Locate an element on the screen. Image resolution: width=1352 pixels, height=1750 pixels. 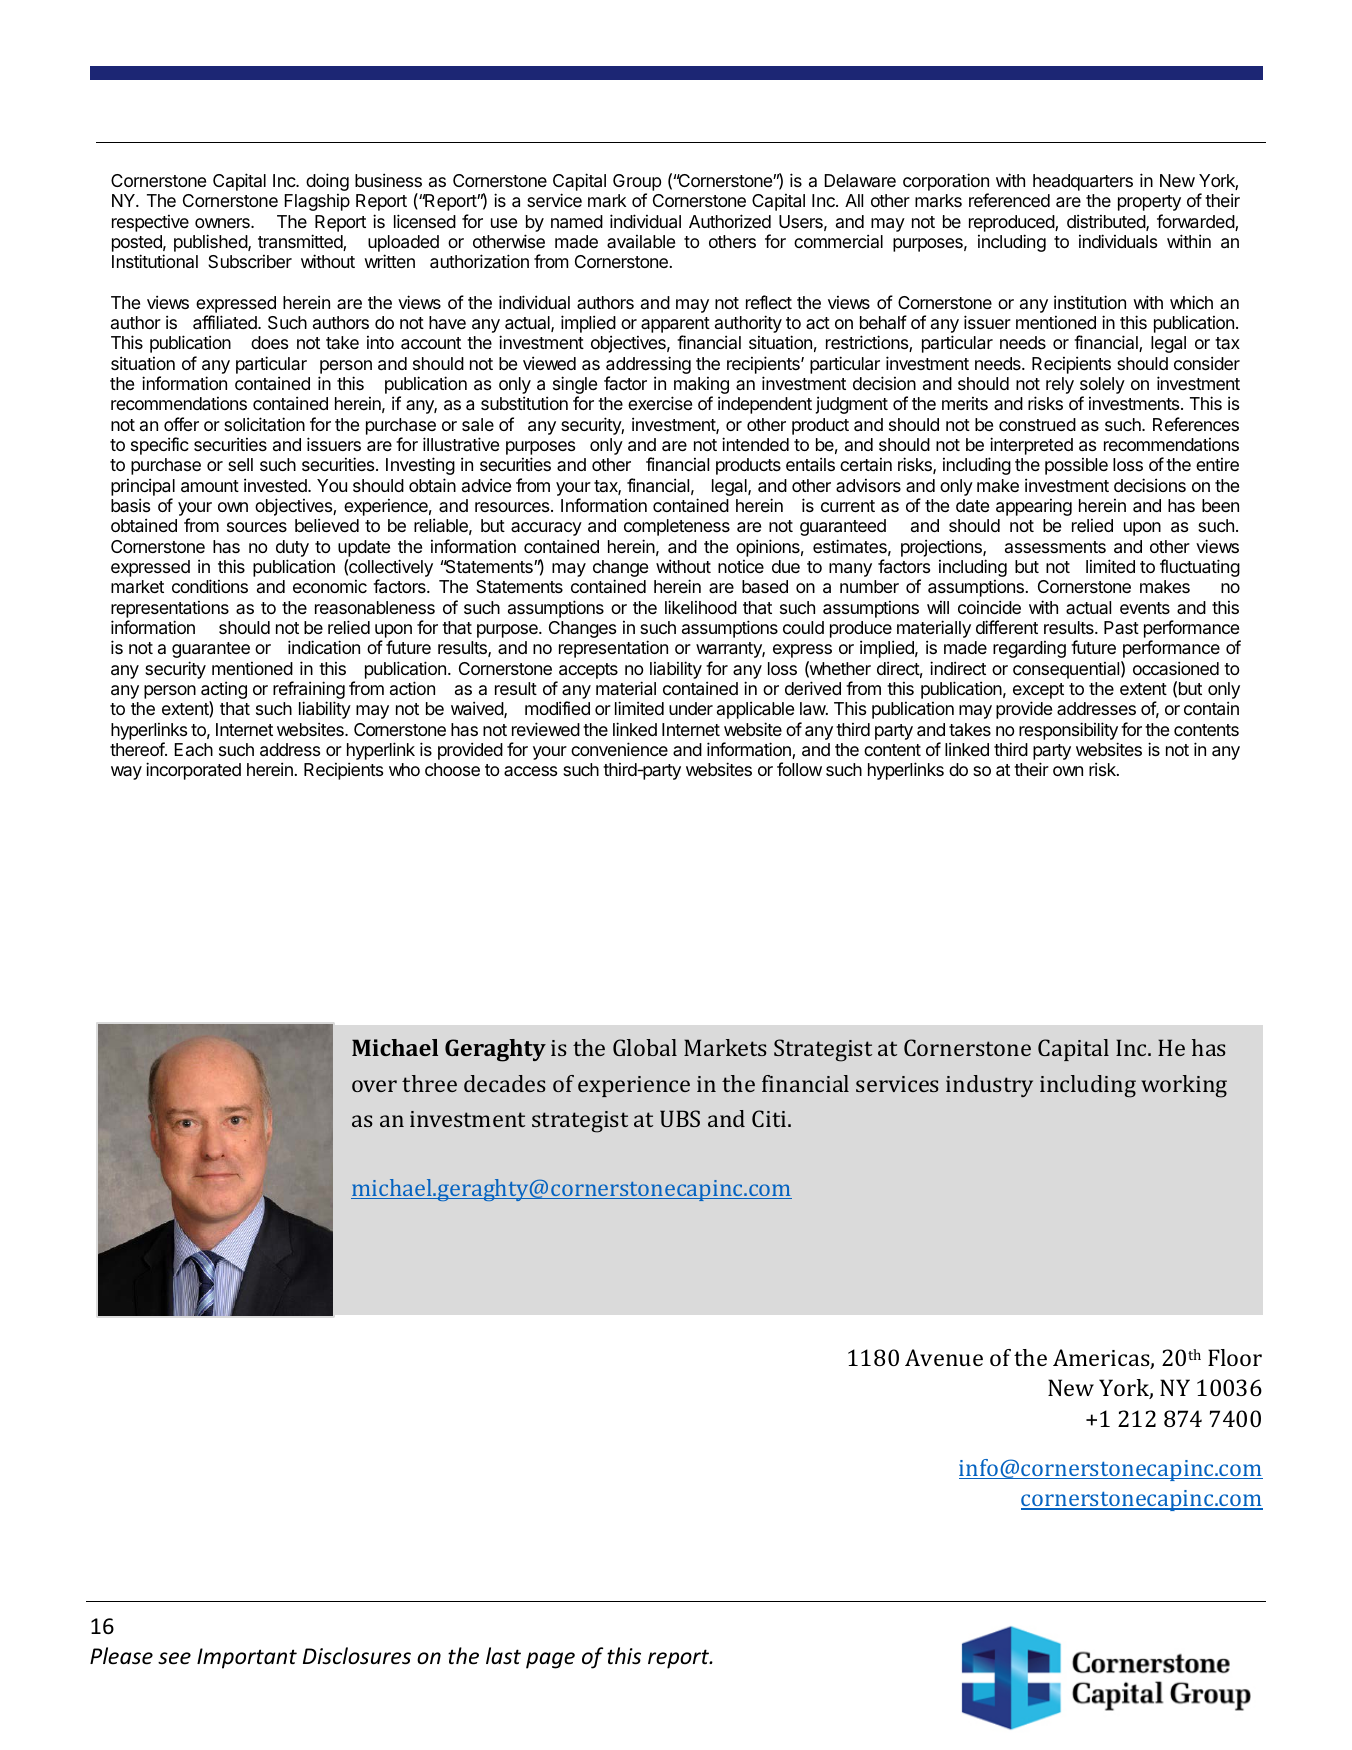
available is located at coordinates (641, 242).
